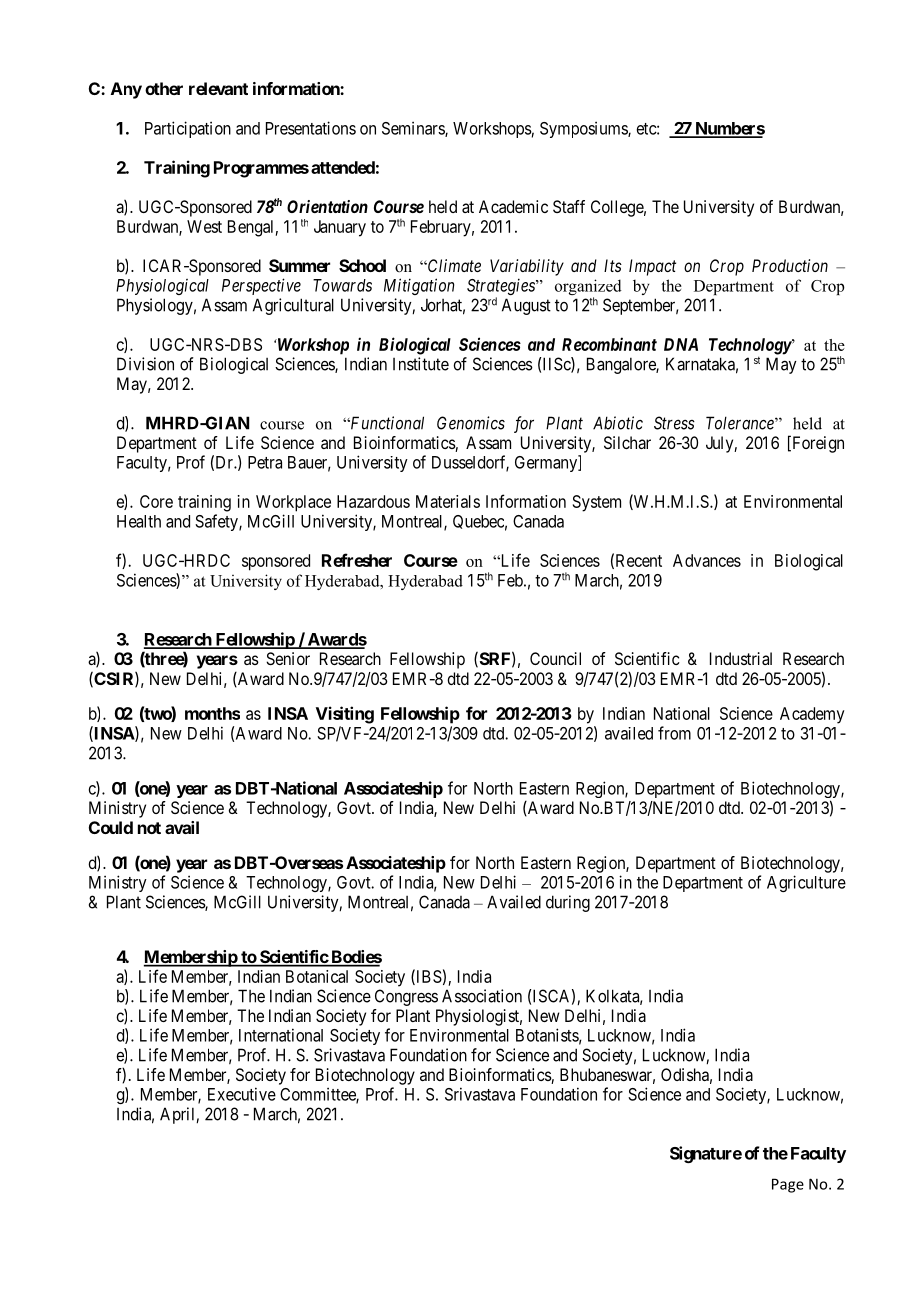 Image resolution: width=924 pixels, height=1308 pixels. I want to click on during, so click(568, 903).
